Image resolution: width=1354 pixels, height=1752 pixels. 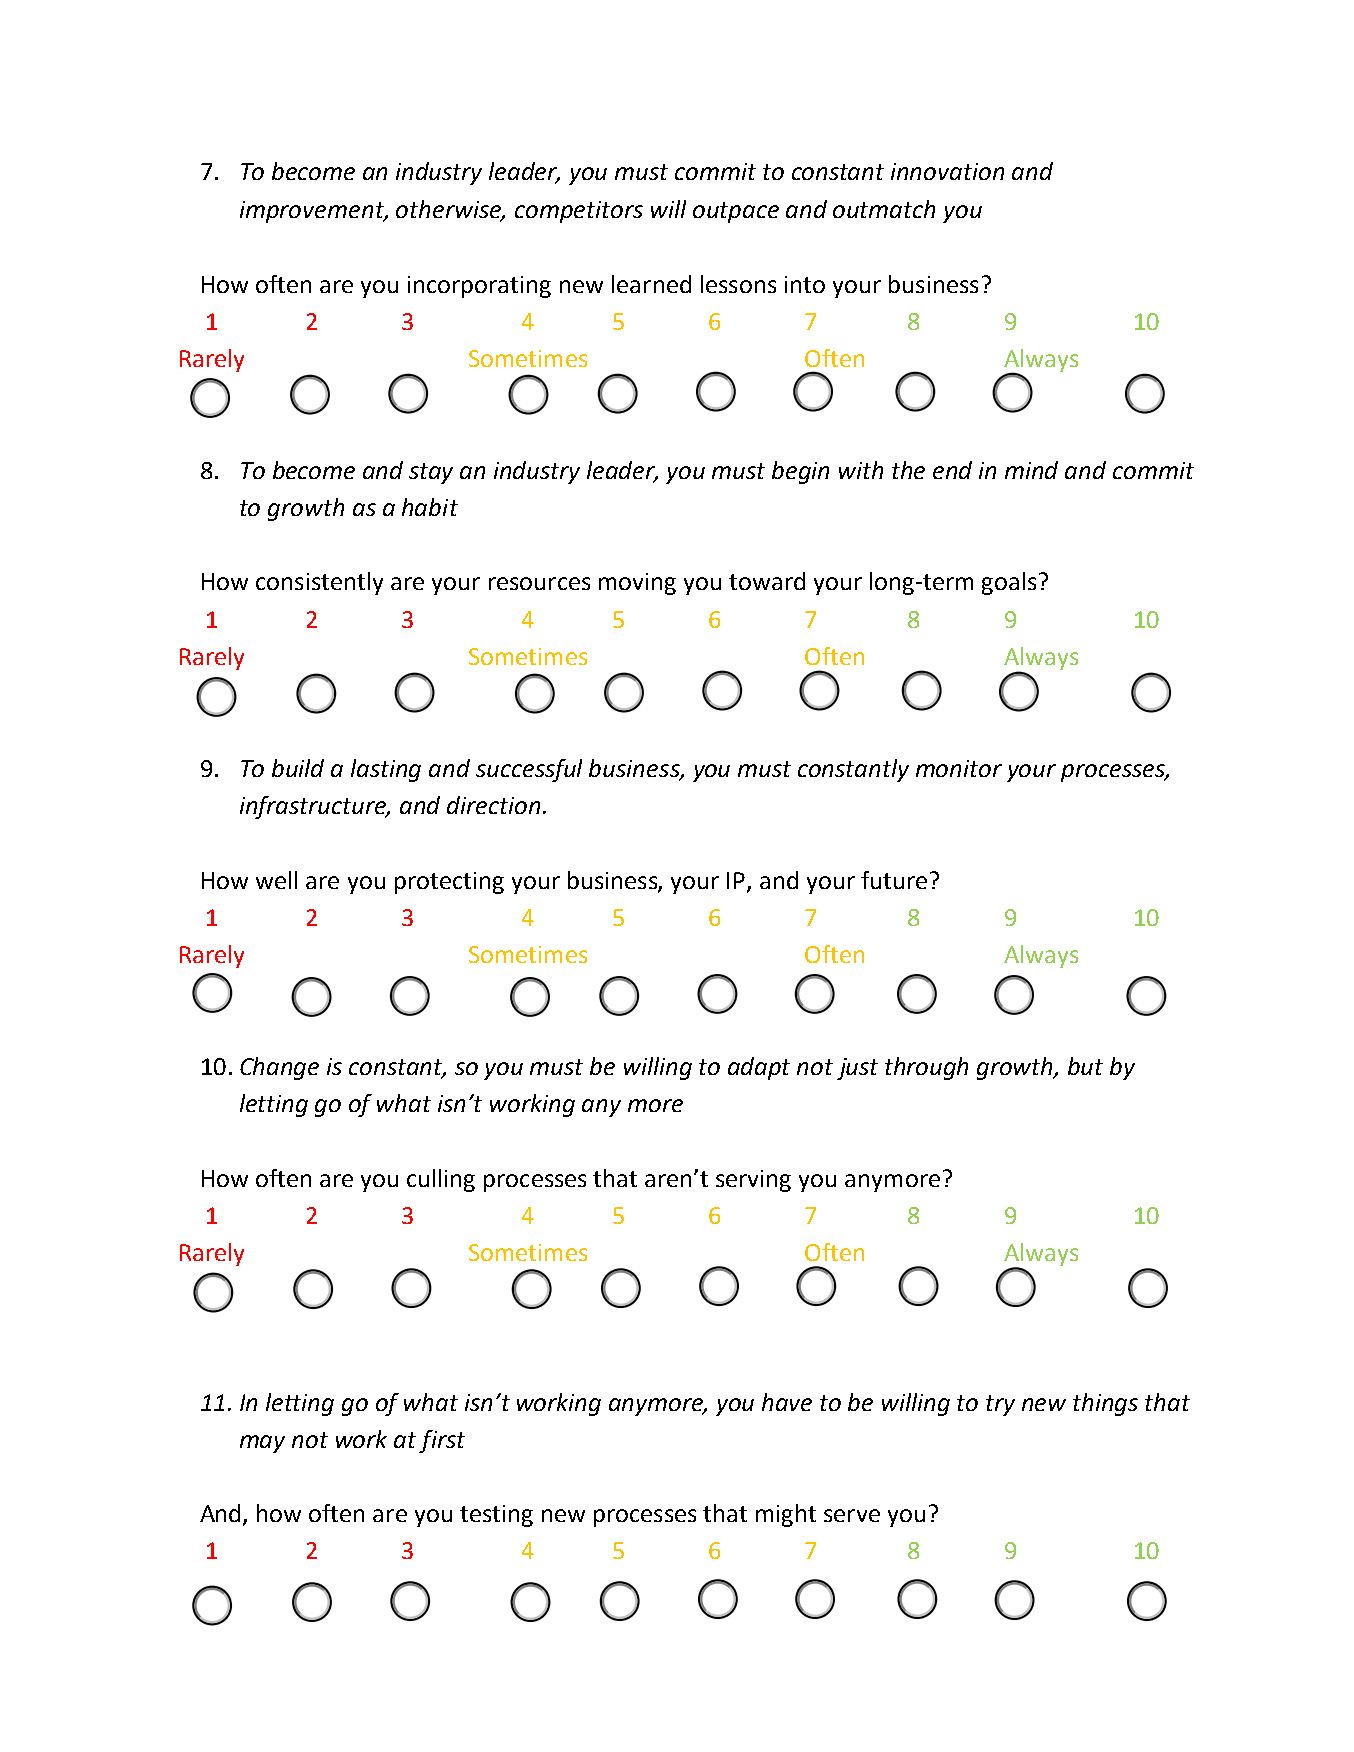 I want to click on but, so click(x=1085, y=1066).
